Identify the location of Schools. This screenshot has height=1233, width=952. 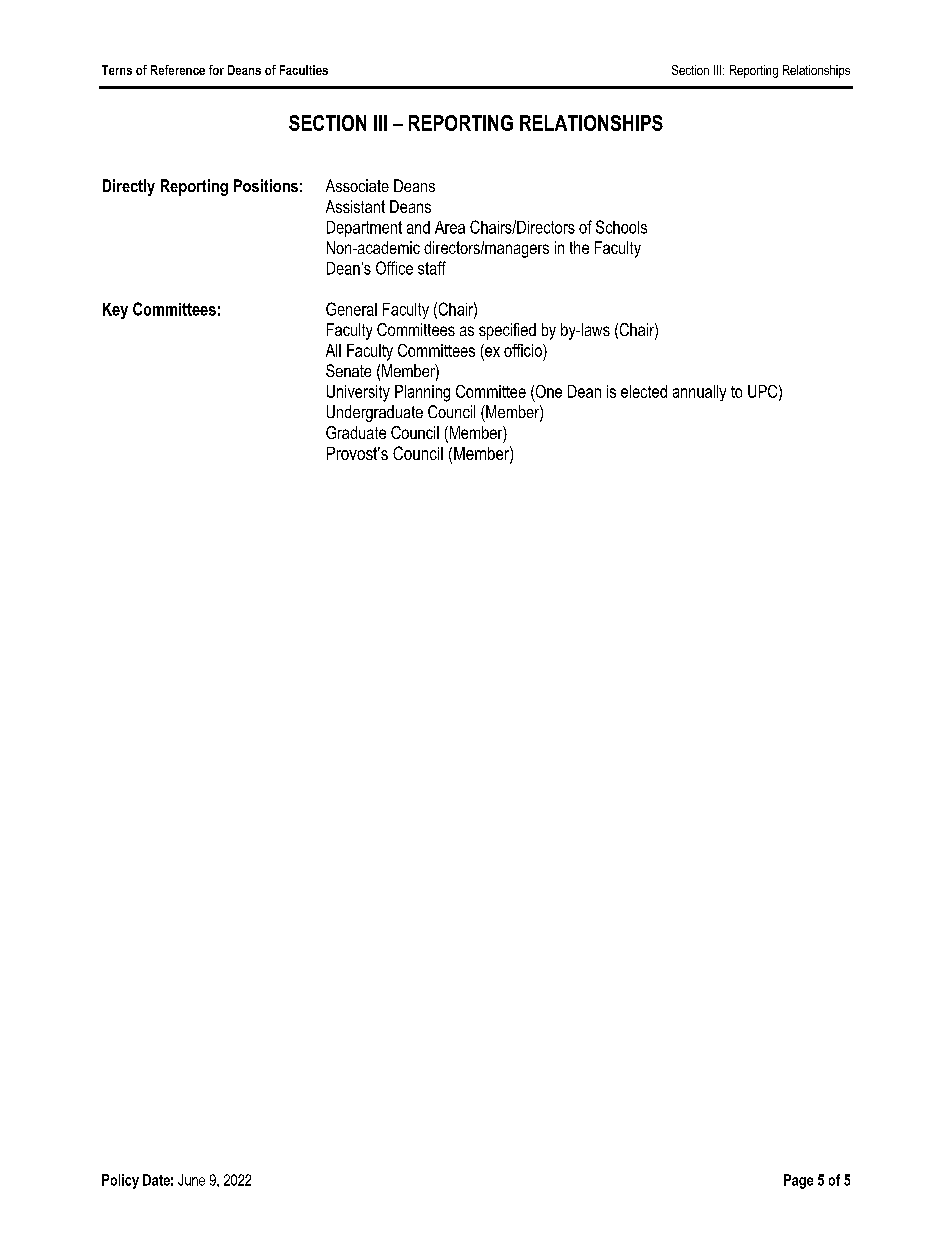
(621, 227).
